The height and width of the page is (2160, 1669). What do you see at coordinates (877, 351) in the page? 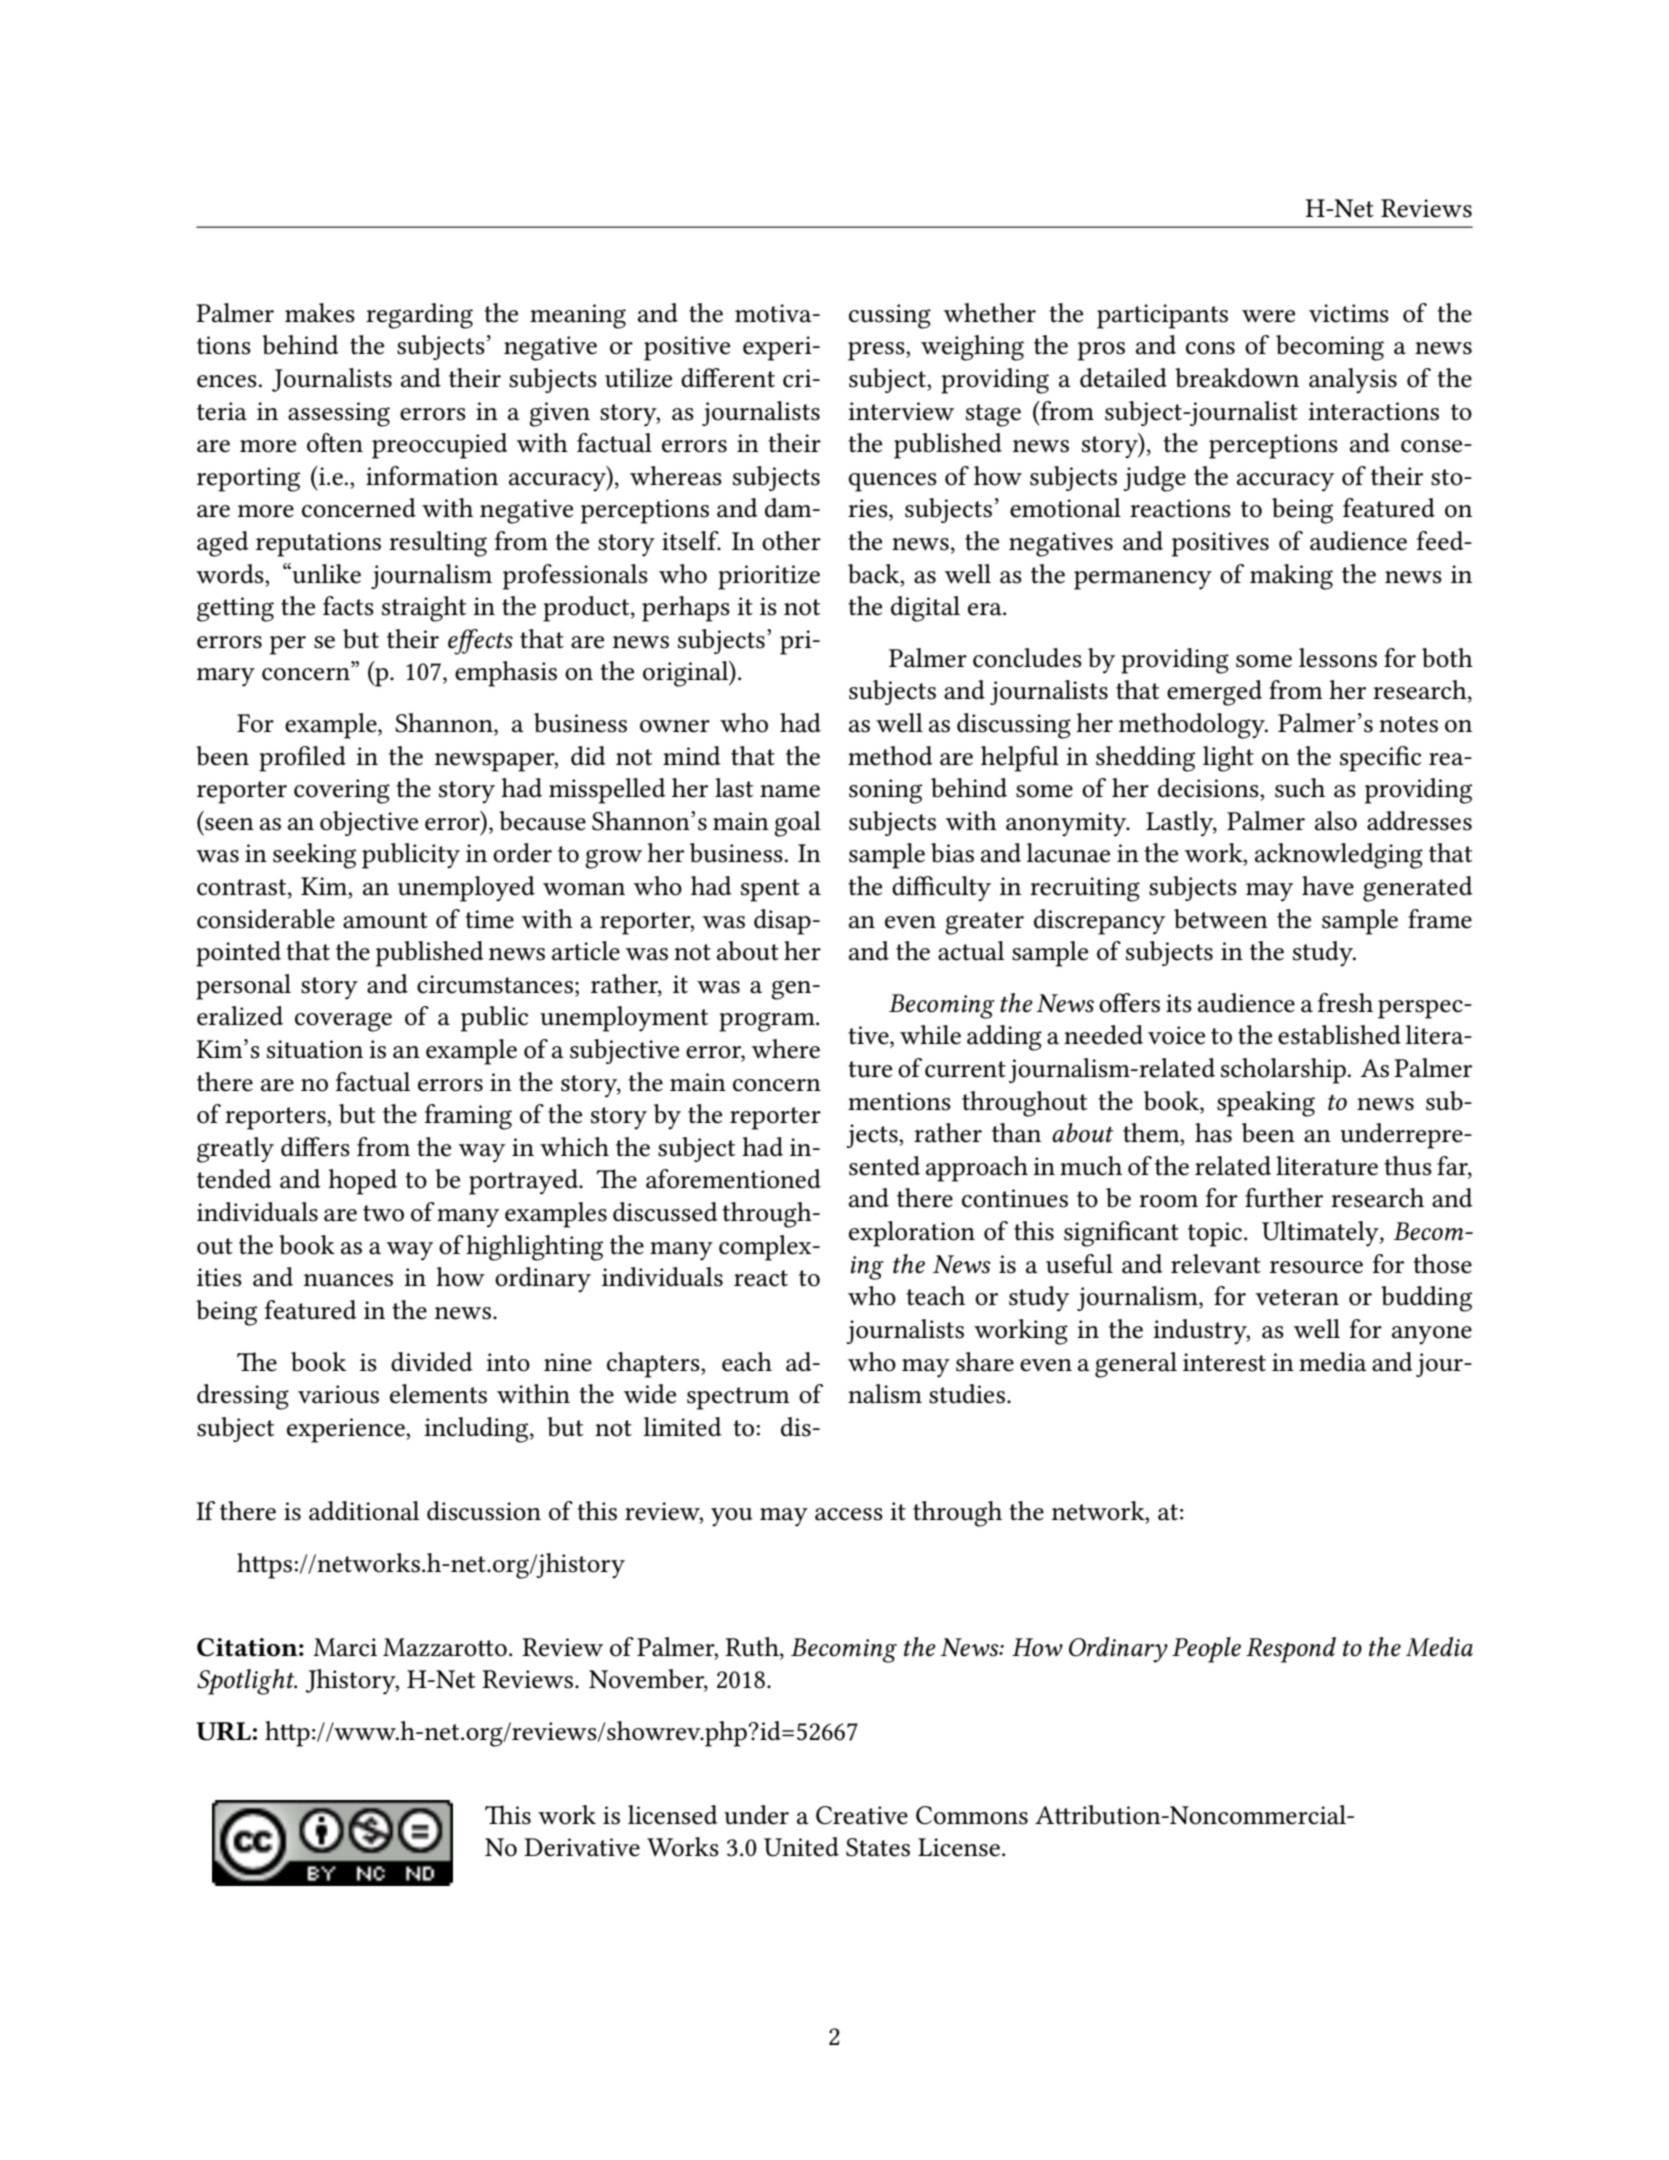
I see `press` at bounding box center [877, 351].
